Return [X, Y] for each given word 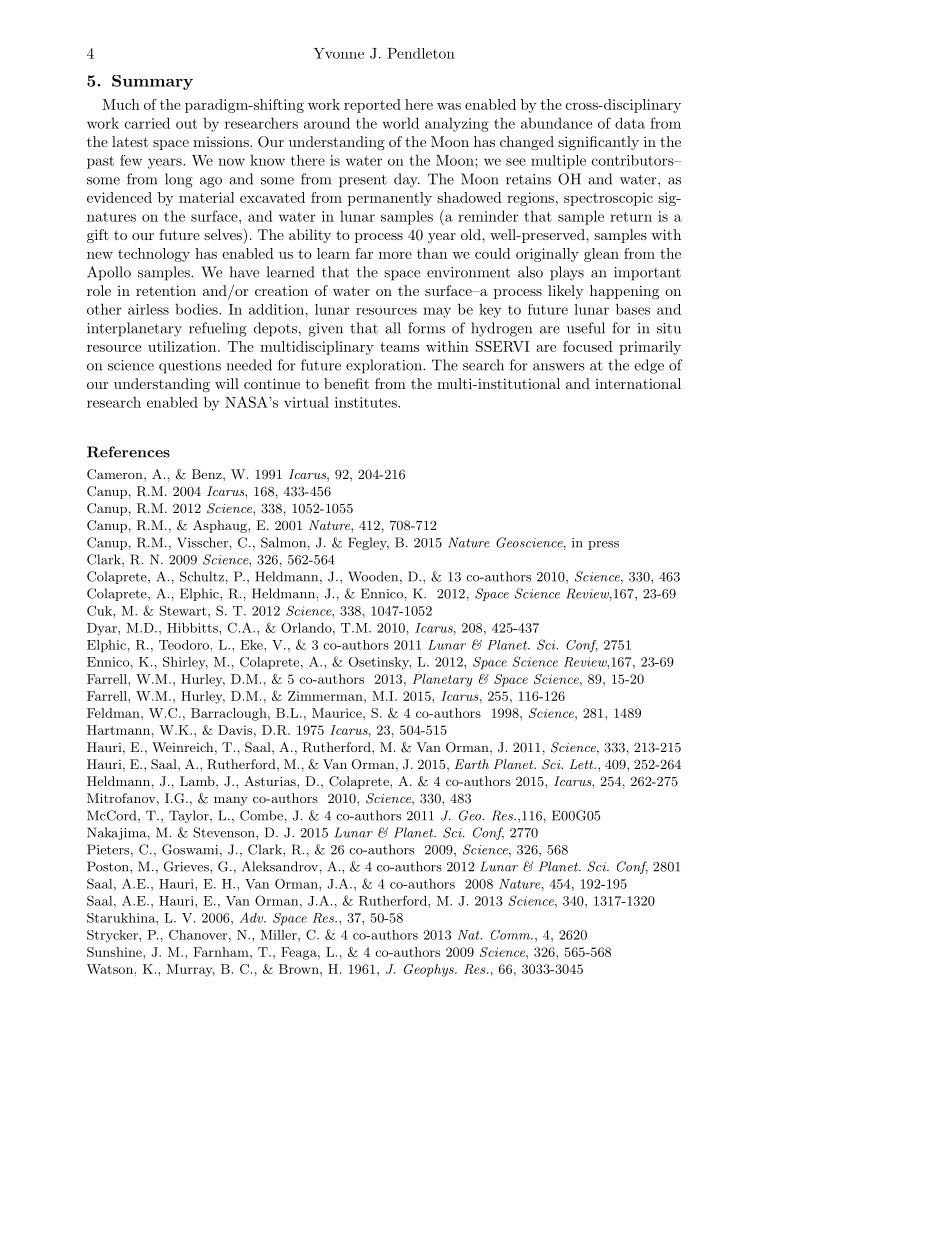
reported [372, 106]
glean [601, 255]
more [395, 255]
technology [154, 255]
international [638, 383]
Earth [472, 764]
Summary [152, 82]
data [630, 123]
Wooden [374, 577]
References [128, 452]
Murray [191, 970]
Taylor [190, 816]
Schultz [202, 576]
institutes [367, 402]
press [603, 545]
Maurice [338, 713]
